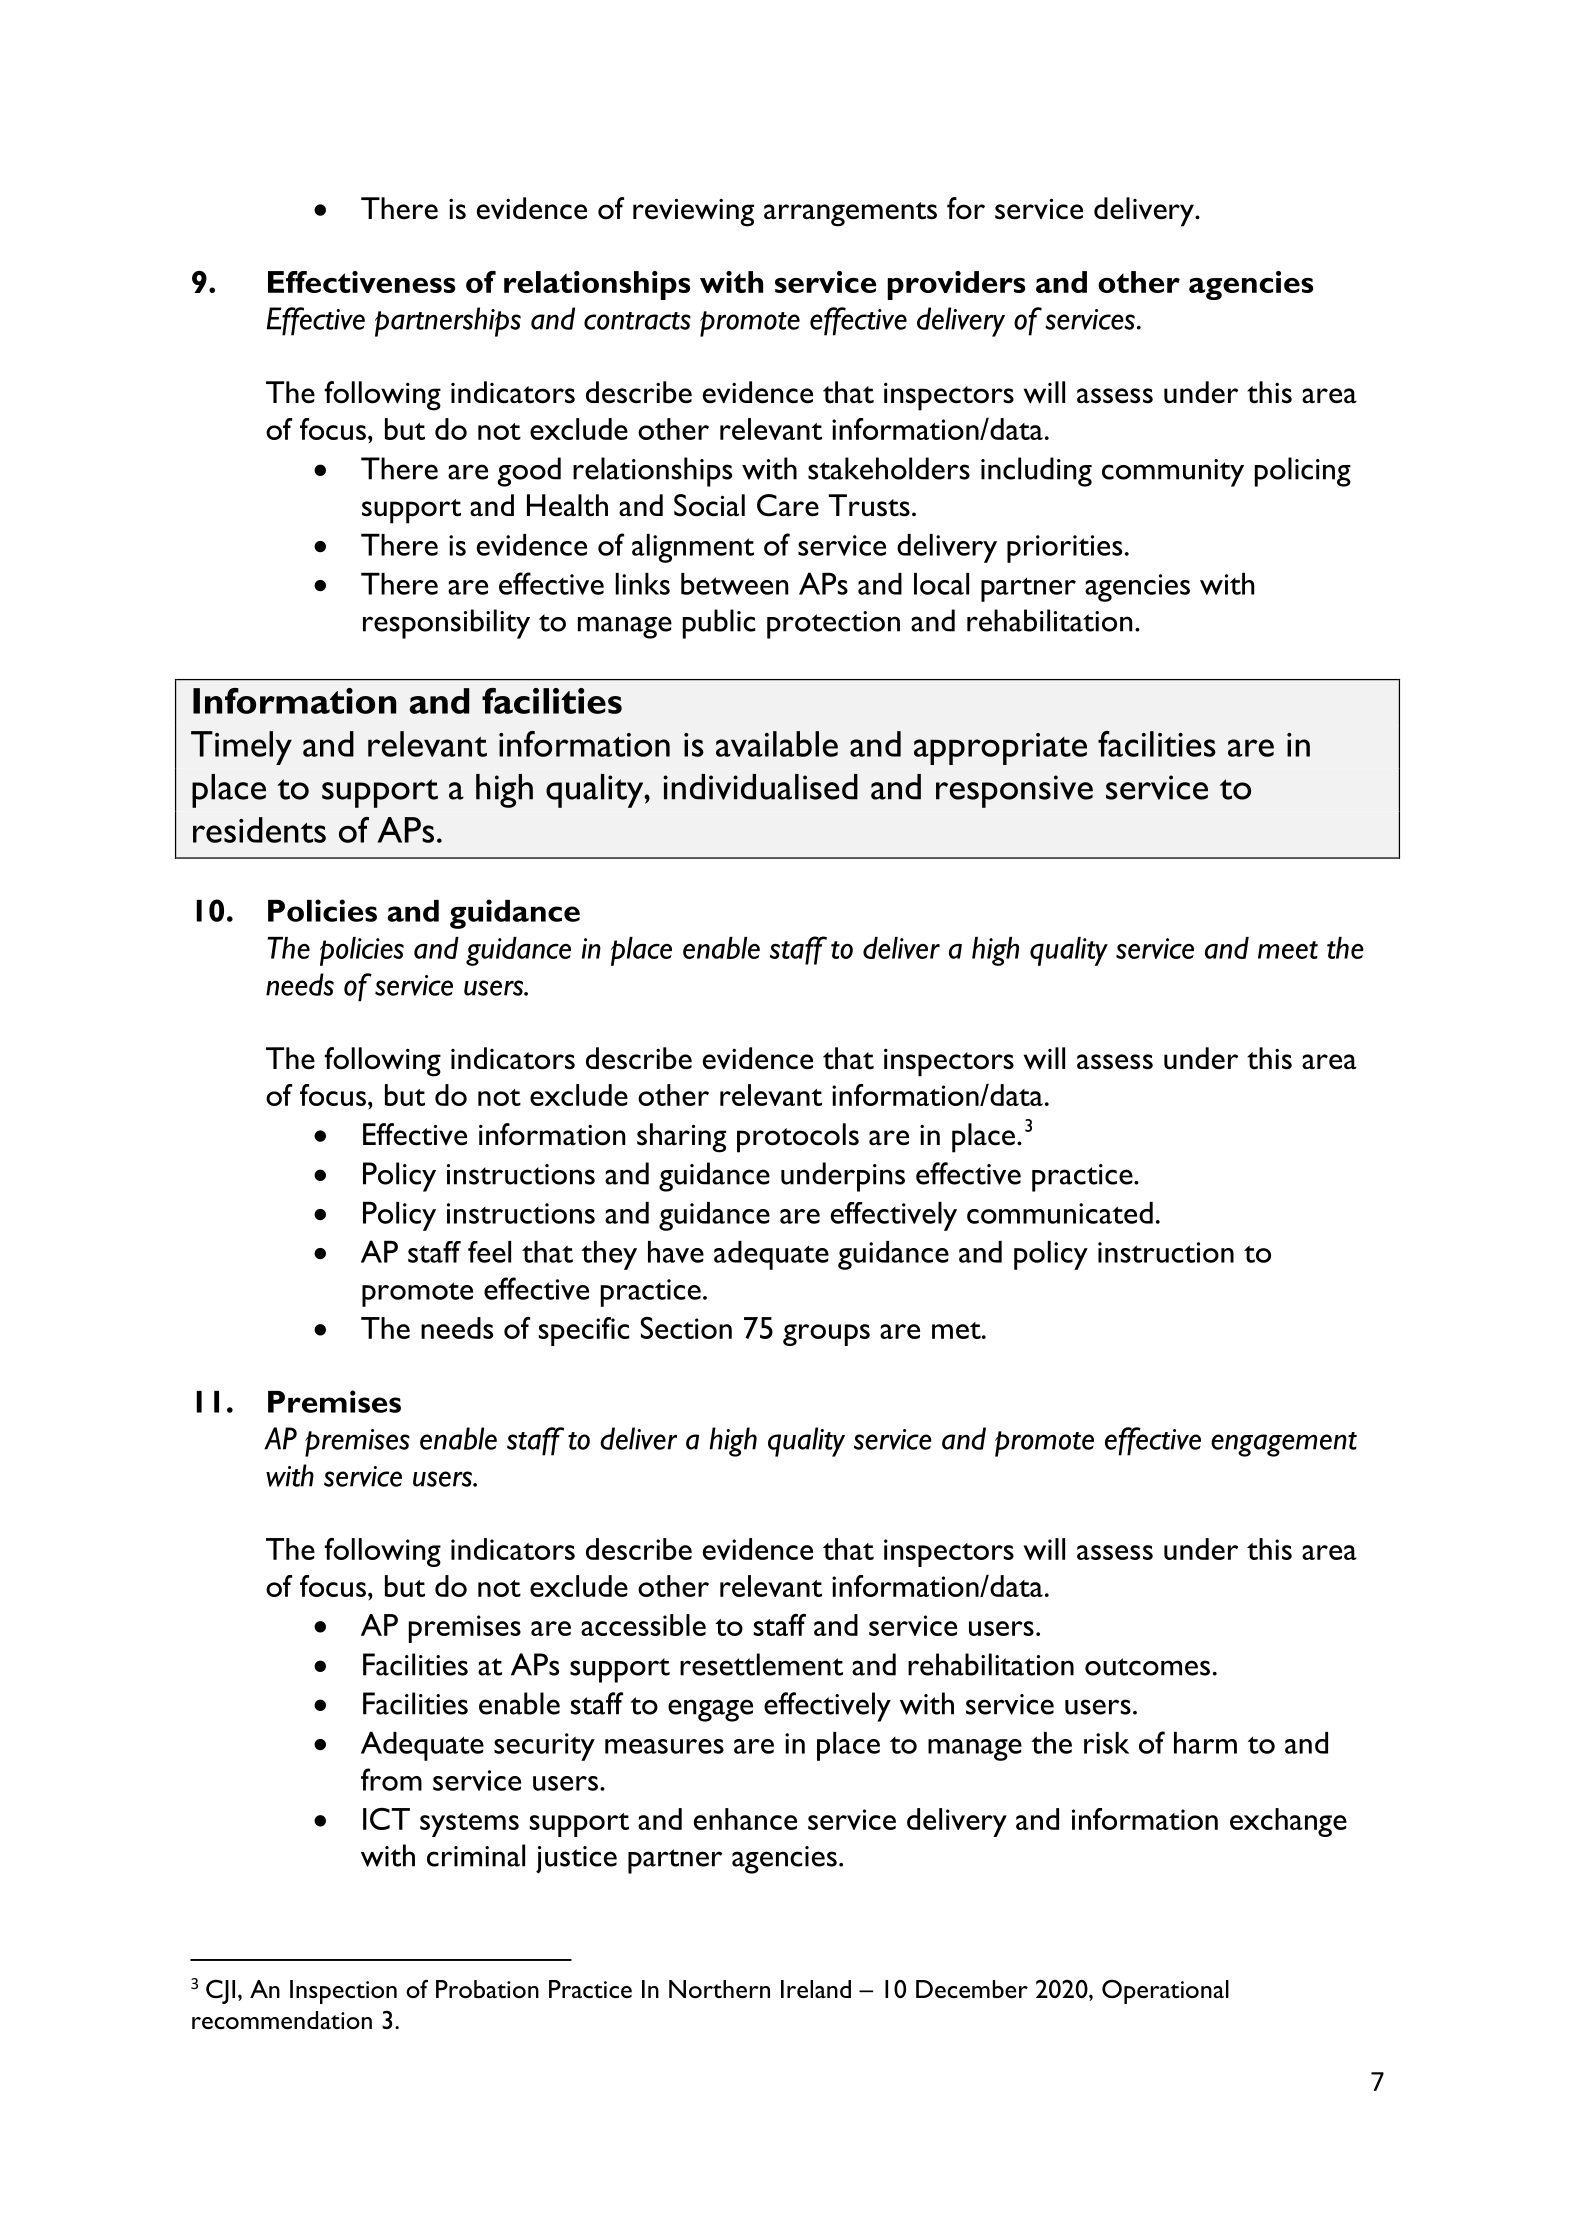 This page has height=2228, width=1575. I want to click on arrangements, so click(850, 214).
